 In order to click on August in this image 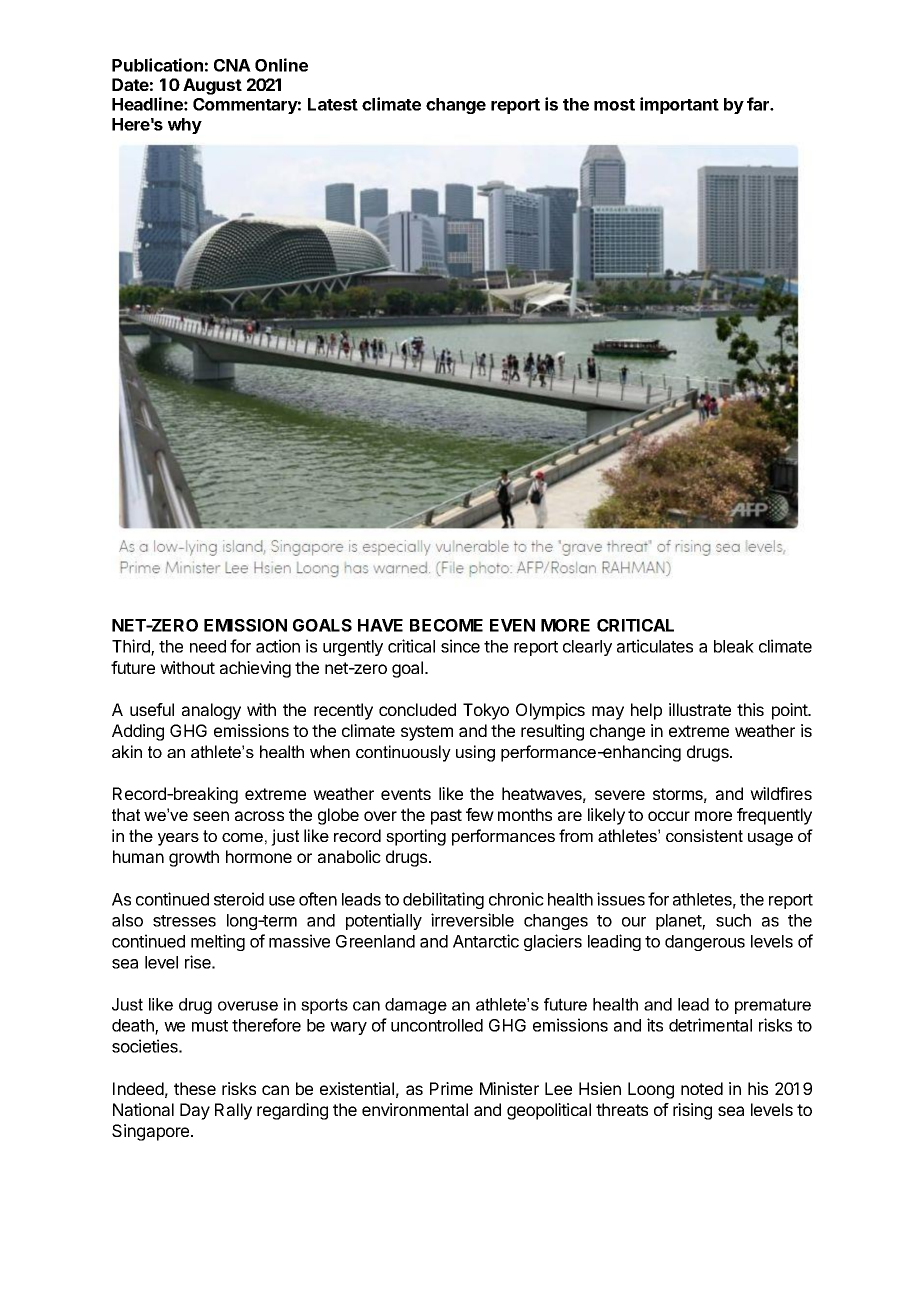, I will do `click(212, 86)`.
